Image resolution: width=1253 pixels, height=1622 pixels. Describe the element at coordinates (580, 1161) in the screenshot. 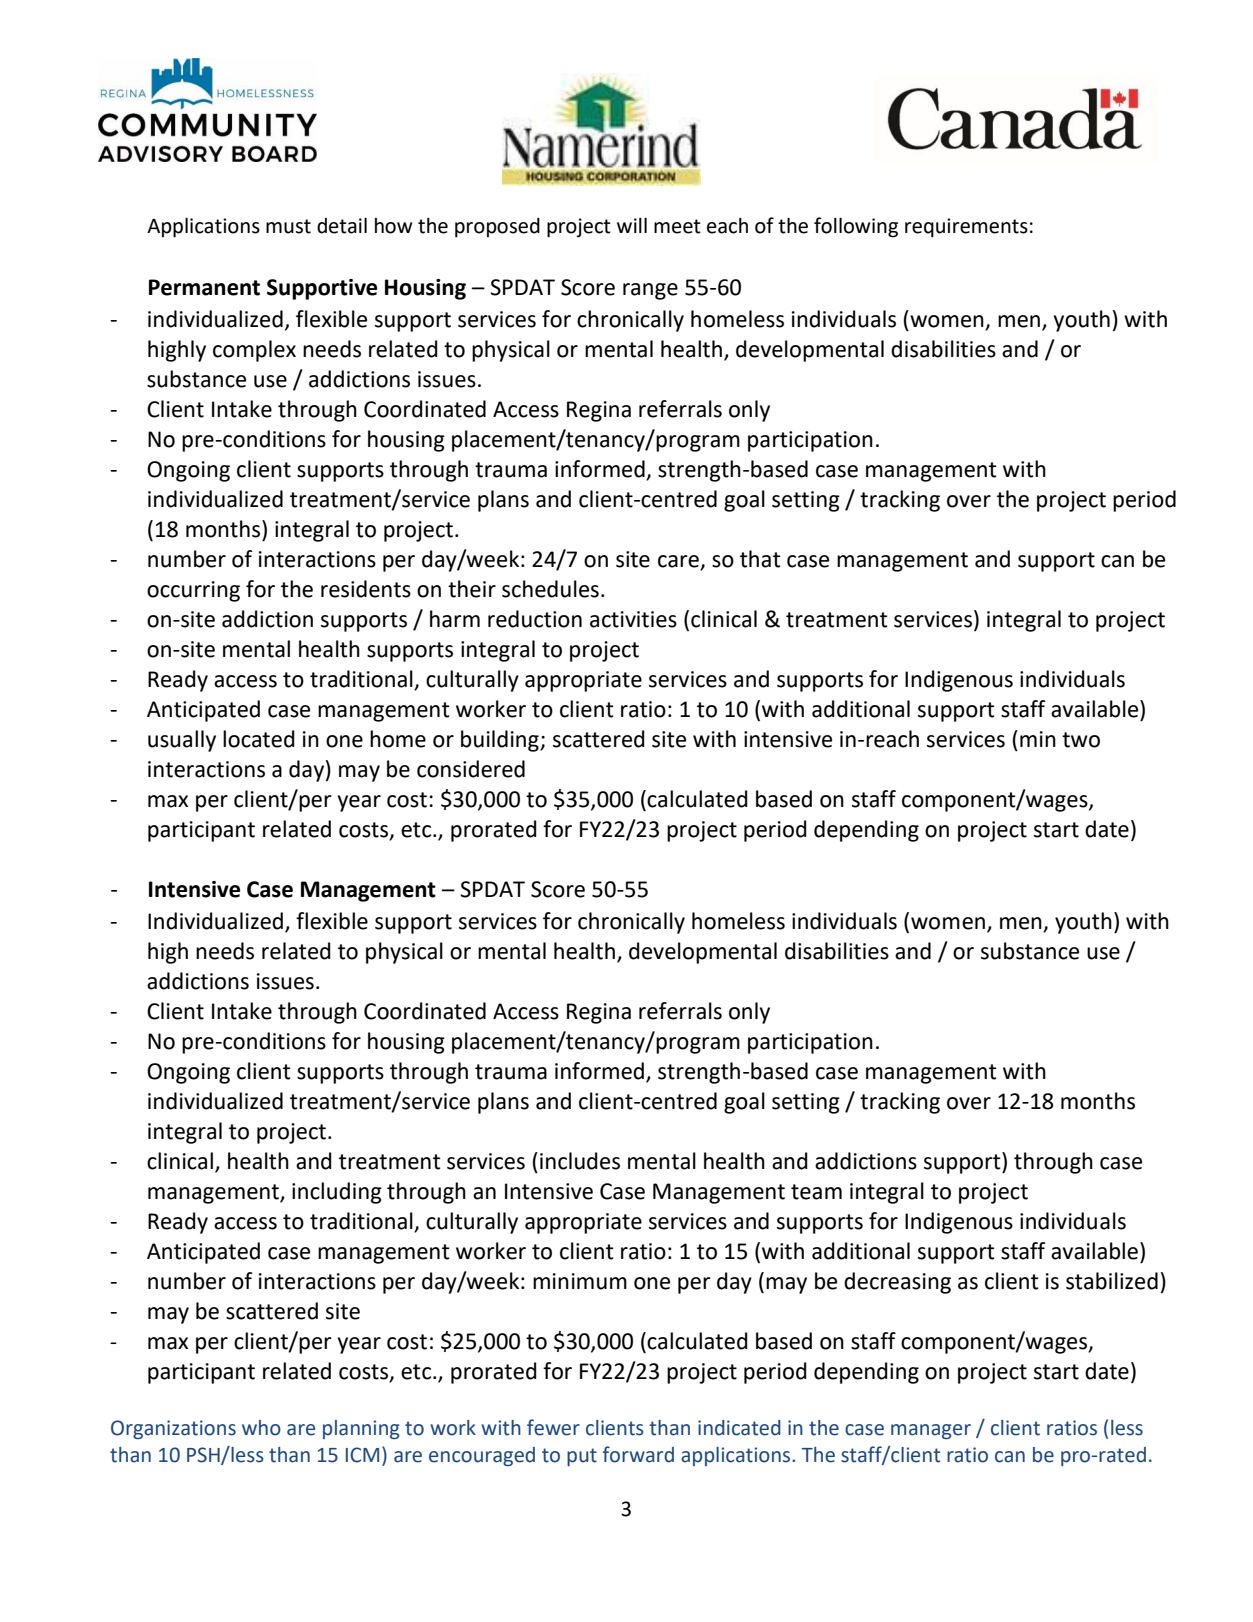

I see `includes` at that location.
